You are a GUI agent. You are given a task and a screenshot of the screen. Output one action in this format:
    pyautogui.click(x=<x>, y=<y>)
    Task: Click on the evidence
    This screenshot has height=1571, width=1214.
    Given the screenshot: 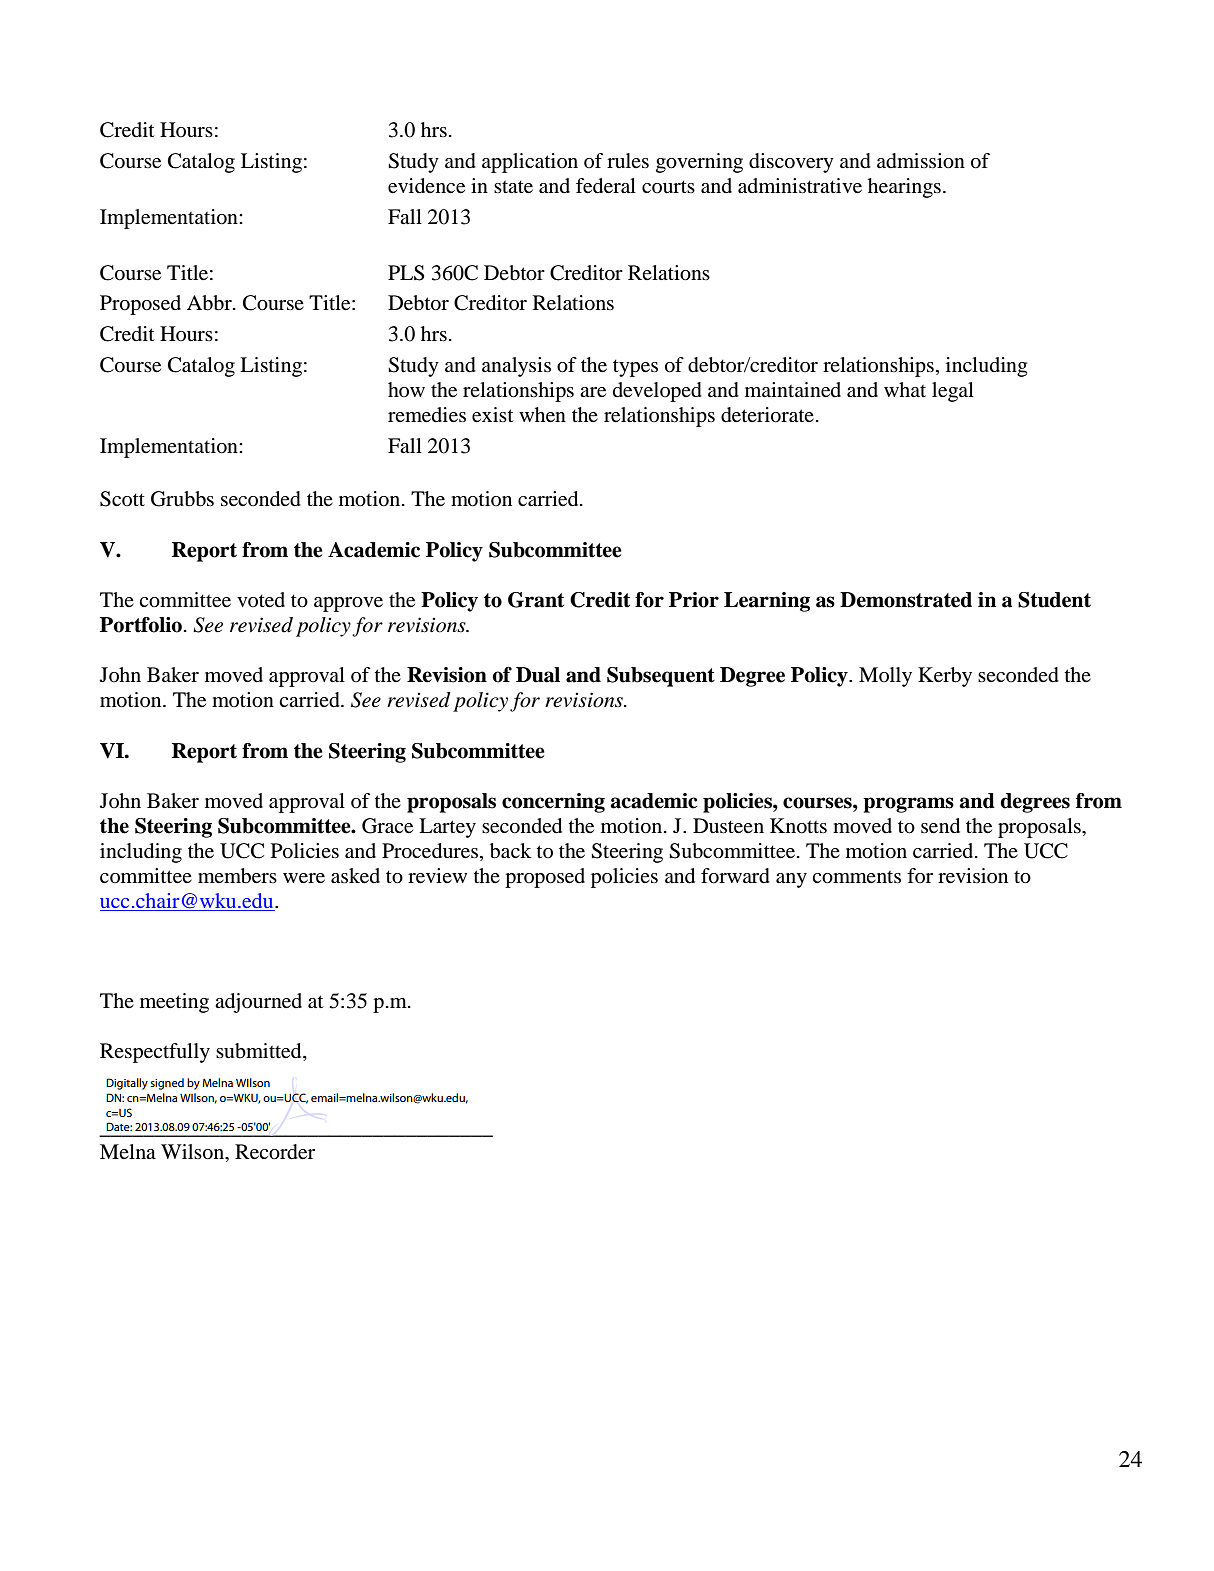 What is the action you would take?
    pyautogui.click(x=426, y=186)
